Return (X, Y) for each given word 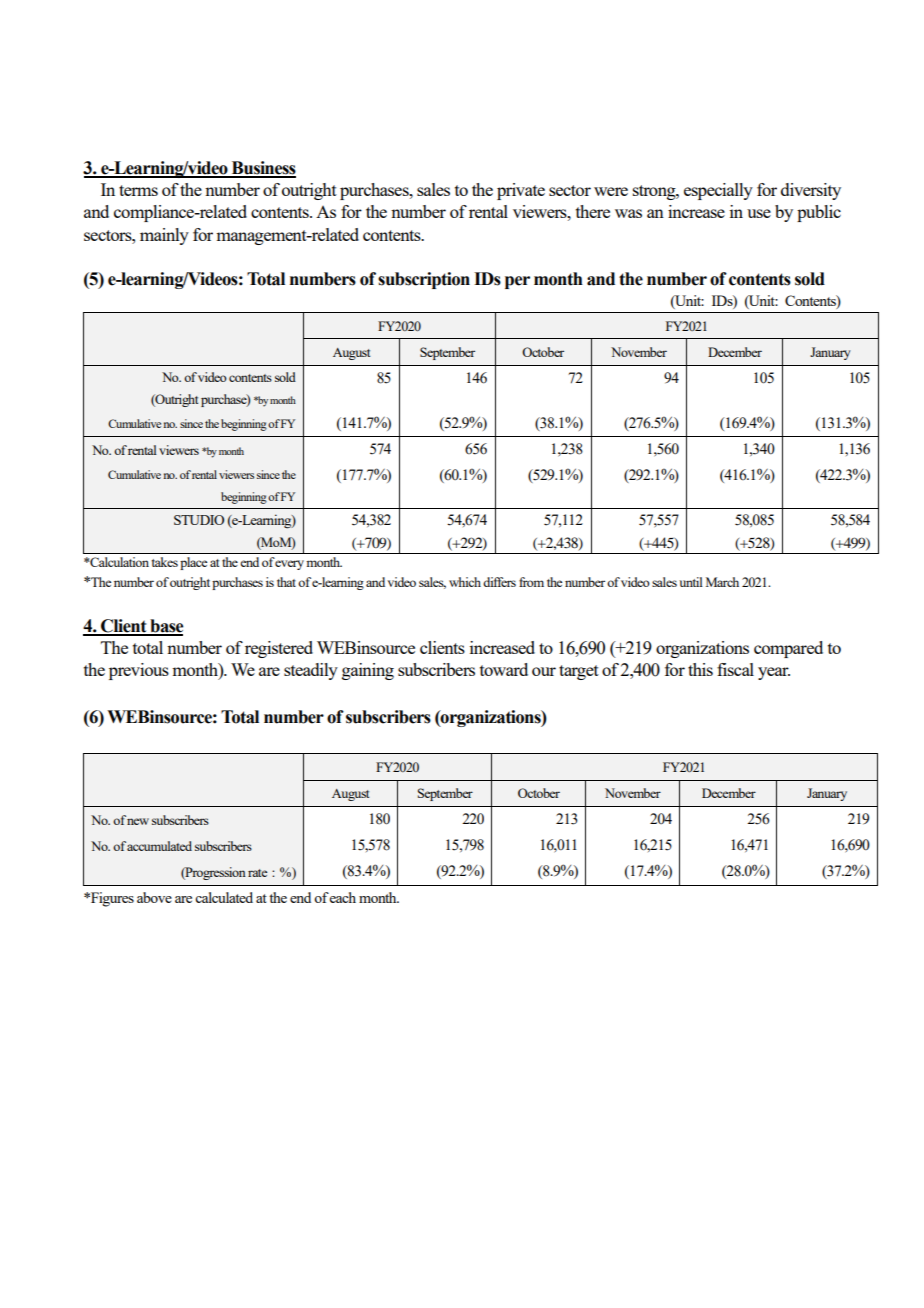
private (521, 191)
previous (139, 671)
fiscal (735, 669)
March (722, 582)
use (759, 213)
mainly (164, 236)
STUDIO (199, 520)
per (517, 282)
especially (718, 191)
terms (138, 190)
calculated (224, 897)
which (465, 582)
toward (504, 669)
